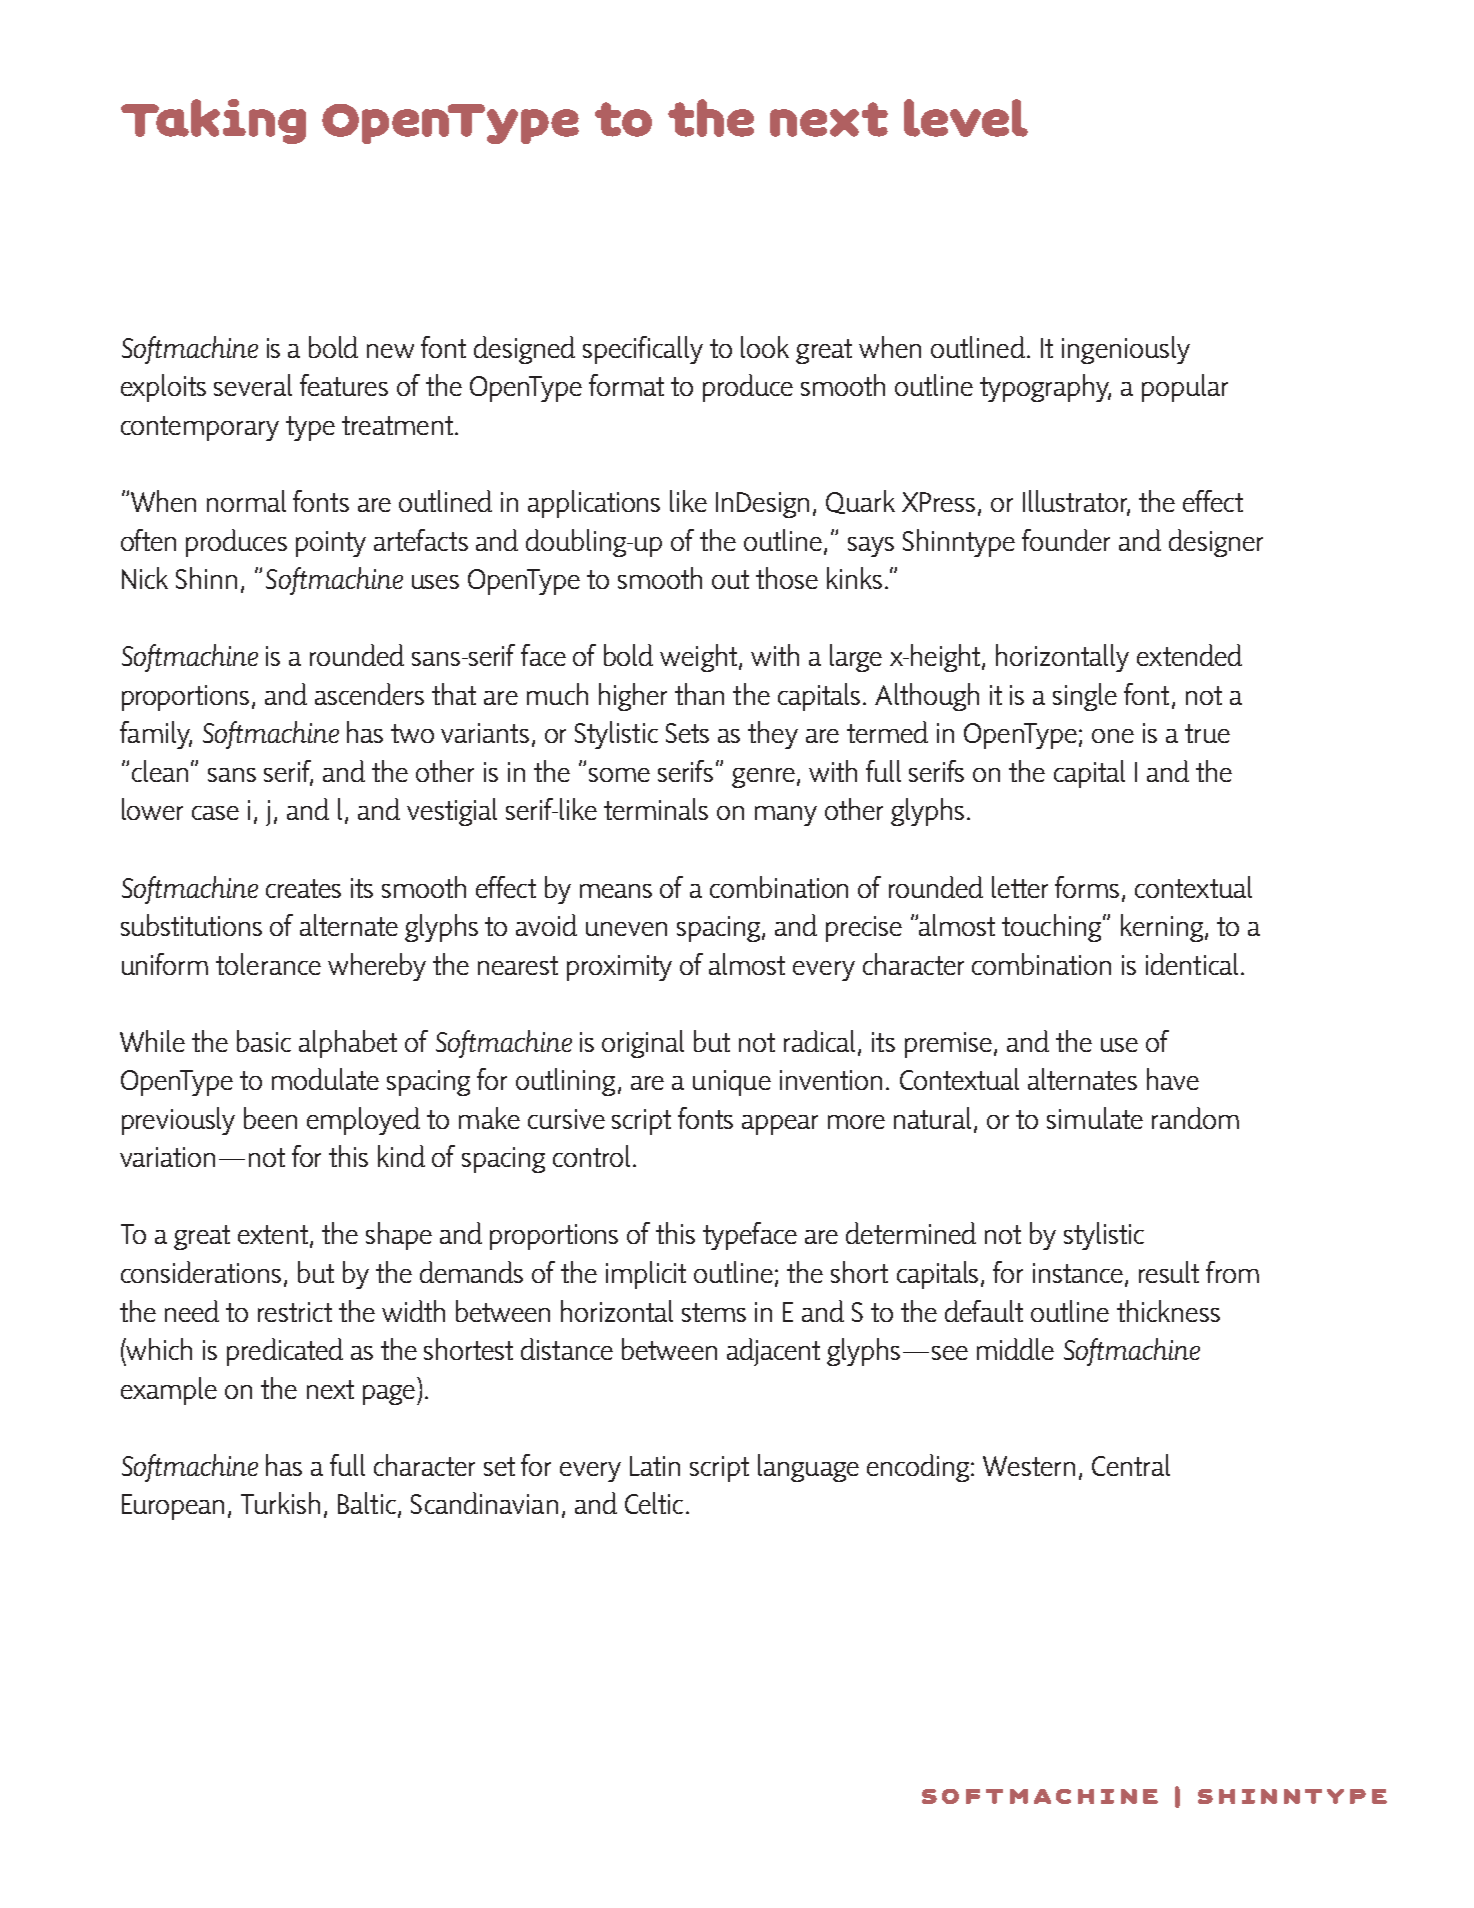  Describe the element at coordinates (966, 118) in the screenshot. I see `level` at that location.
